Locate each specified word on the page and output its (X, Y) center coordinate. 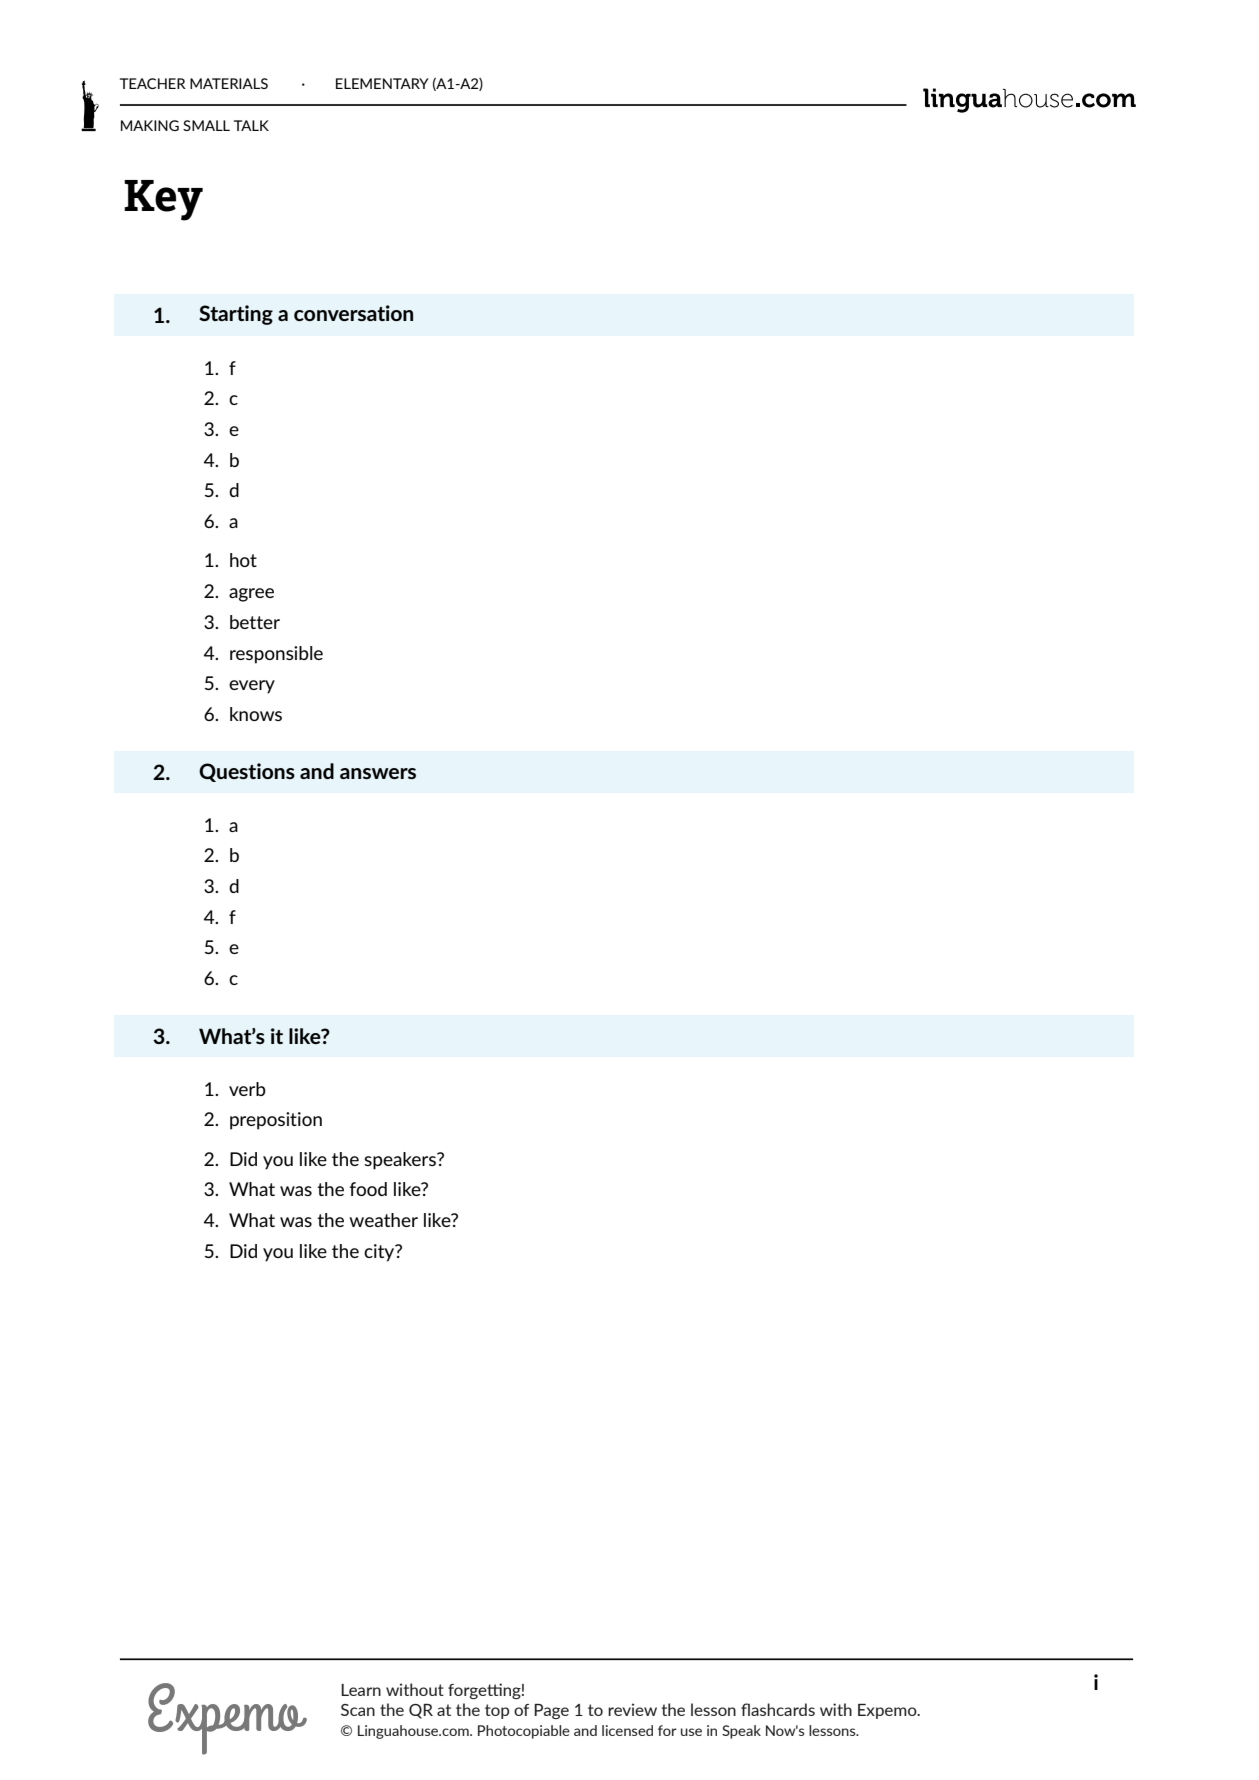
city (380, 1253)
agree (251, 595)
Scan (358, 1710)
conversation (353, 313)
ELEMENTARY (382, 83)
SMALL (206, 125)
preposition (276, 1121)
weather (383, 1220)
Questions (247, 772)
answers (378, 773)
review (632, 1709)
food (368, 1189)
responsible (276, 655)
